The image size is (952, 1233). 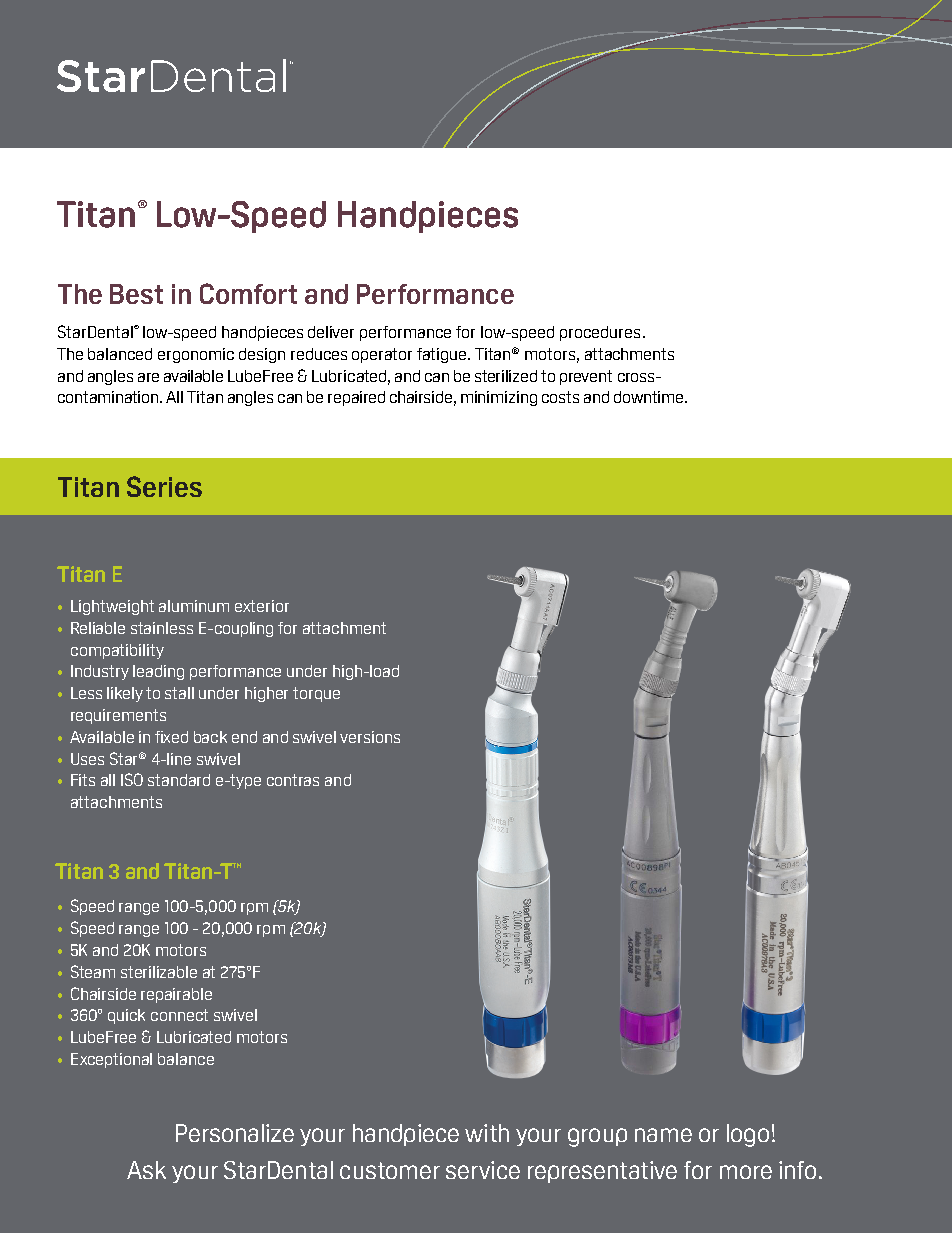 What do you see at coordinates (600, 333) in the document?
I see `procedures` at bounding box center [600, 333].
